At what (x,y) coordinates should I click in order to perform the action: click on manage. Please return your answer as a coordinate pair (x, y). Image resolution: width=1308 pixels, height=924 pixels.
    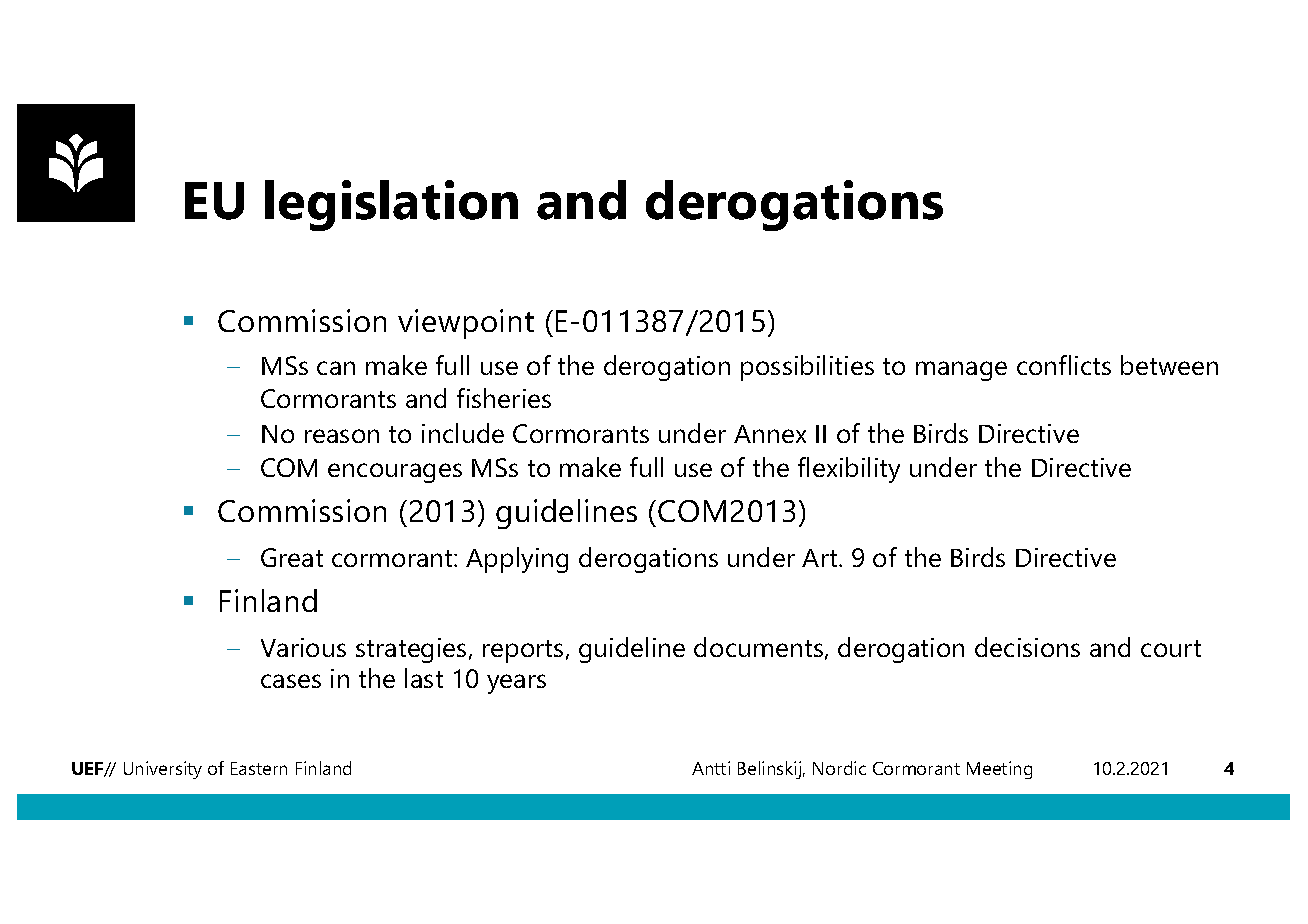
    Looking at the image, I should click on (961, 371).
